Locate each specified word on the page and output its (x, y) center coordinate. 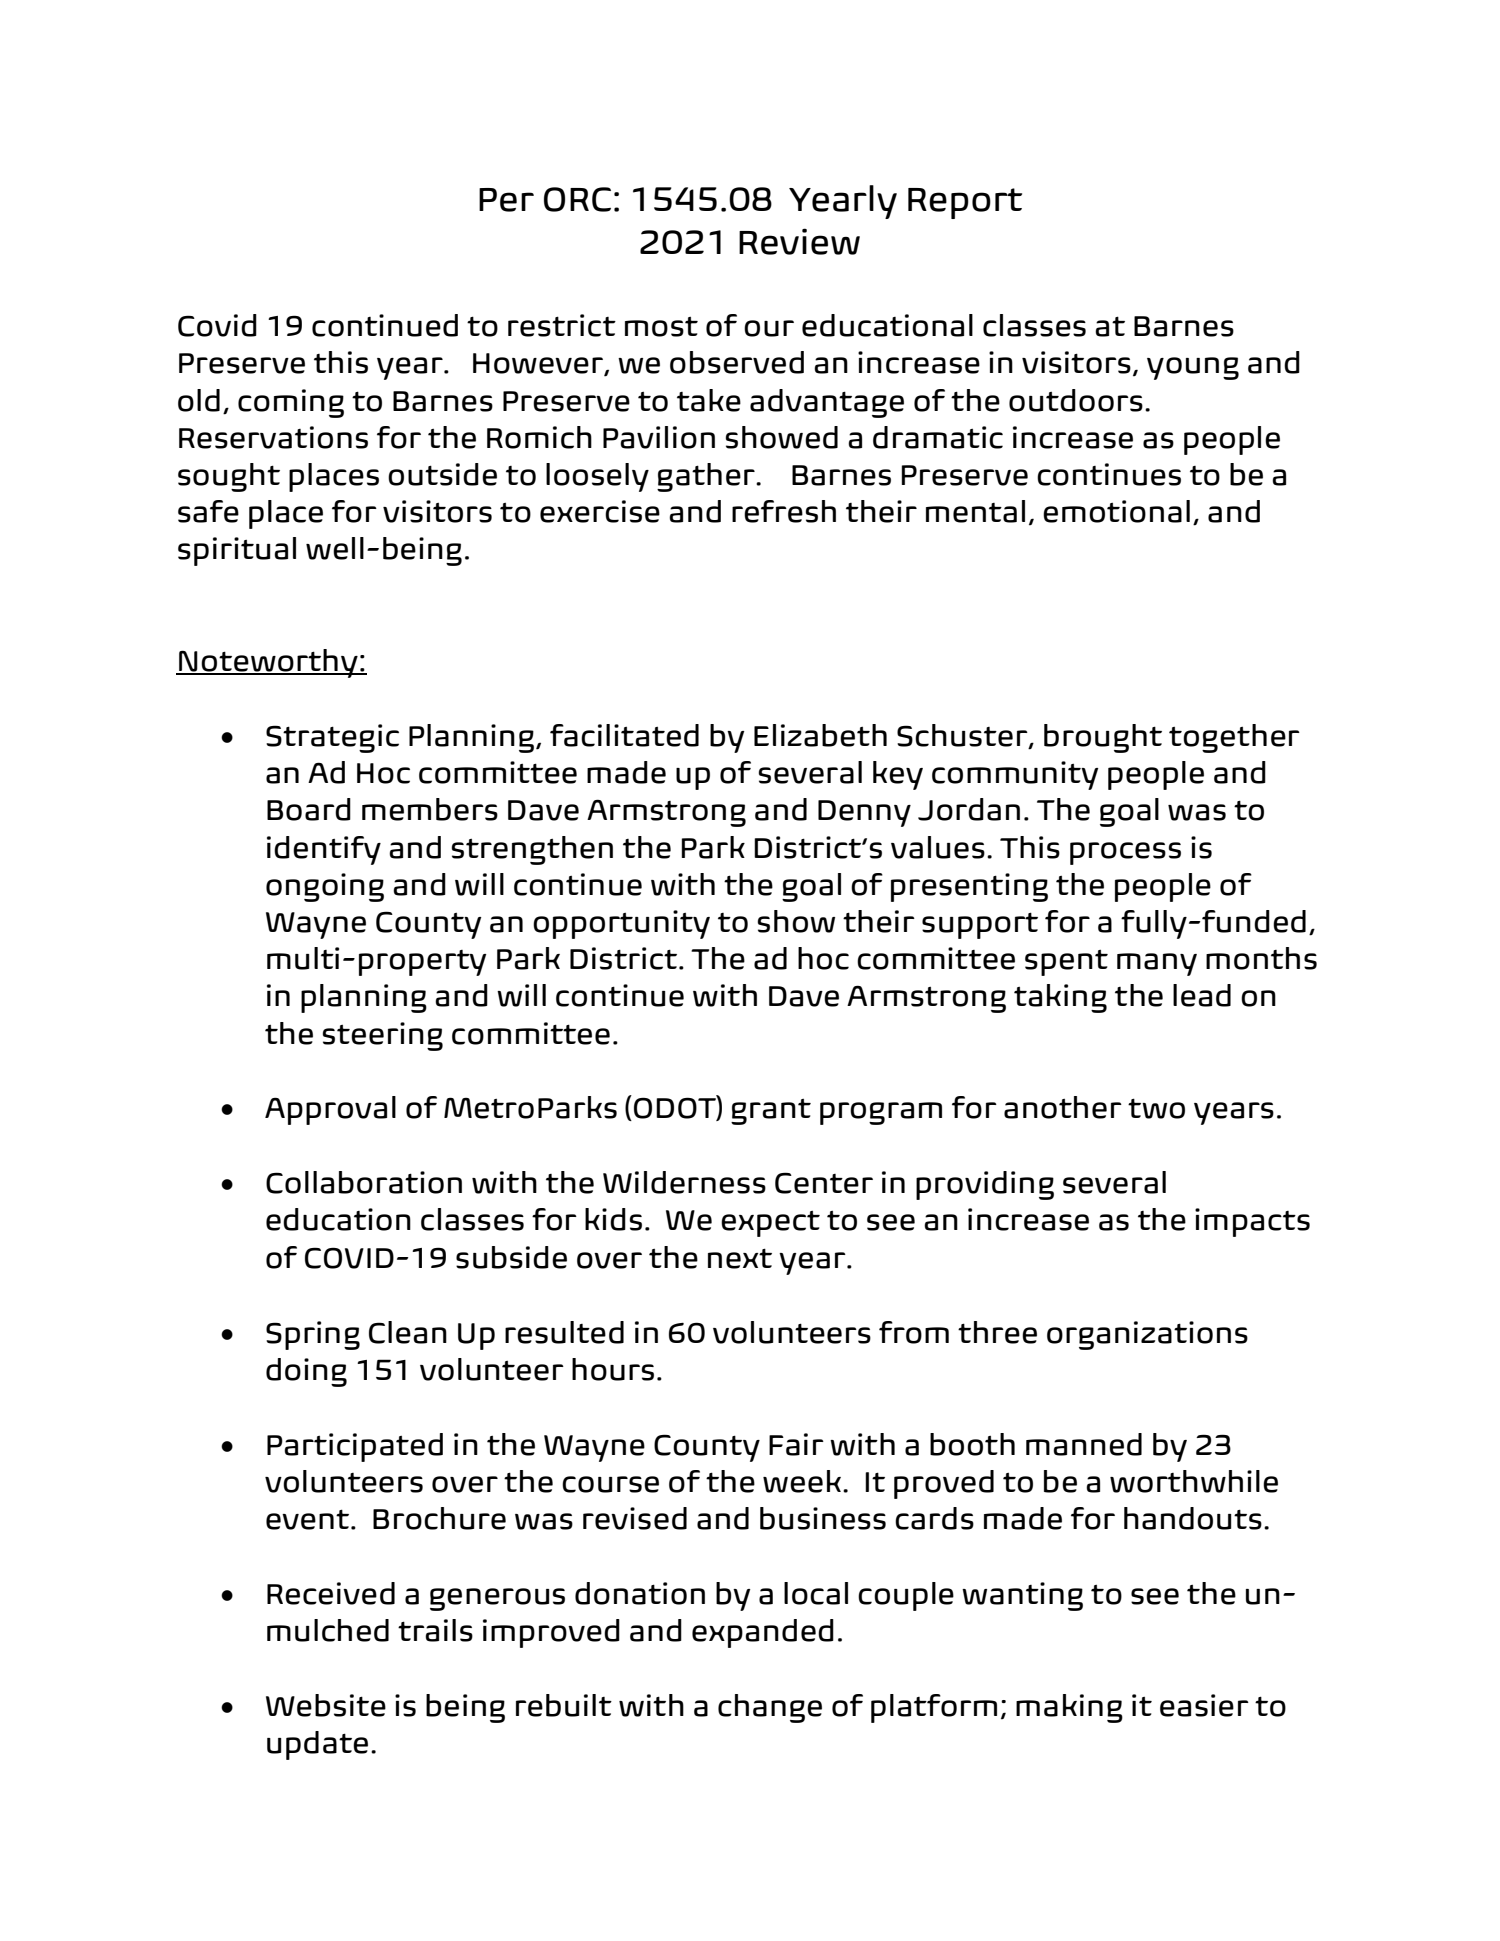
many (1157, 964)
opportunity (621, 924)
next (740, 1258)
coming (291, 403)
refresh (784, 511)
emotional (1116, 511)
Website (326, 1705)
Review (799, 241)
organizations (1147, 1335)
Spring (313, 1335)
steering (383, 1036)
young (1193, 368)
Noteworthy (268, 663)
